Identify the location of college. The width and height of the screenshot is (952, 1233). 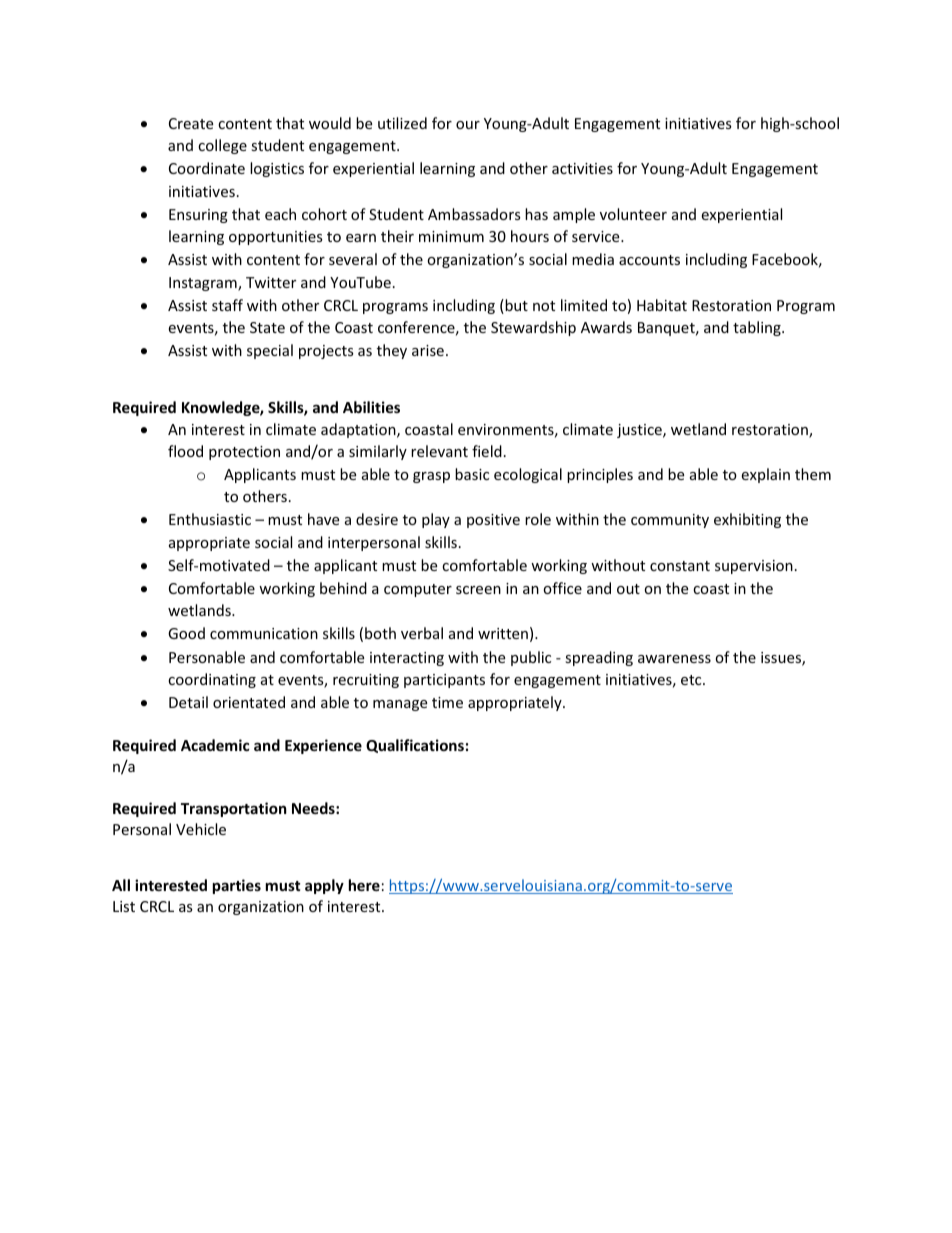
(222, 146).
